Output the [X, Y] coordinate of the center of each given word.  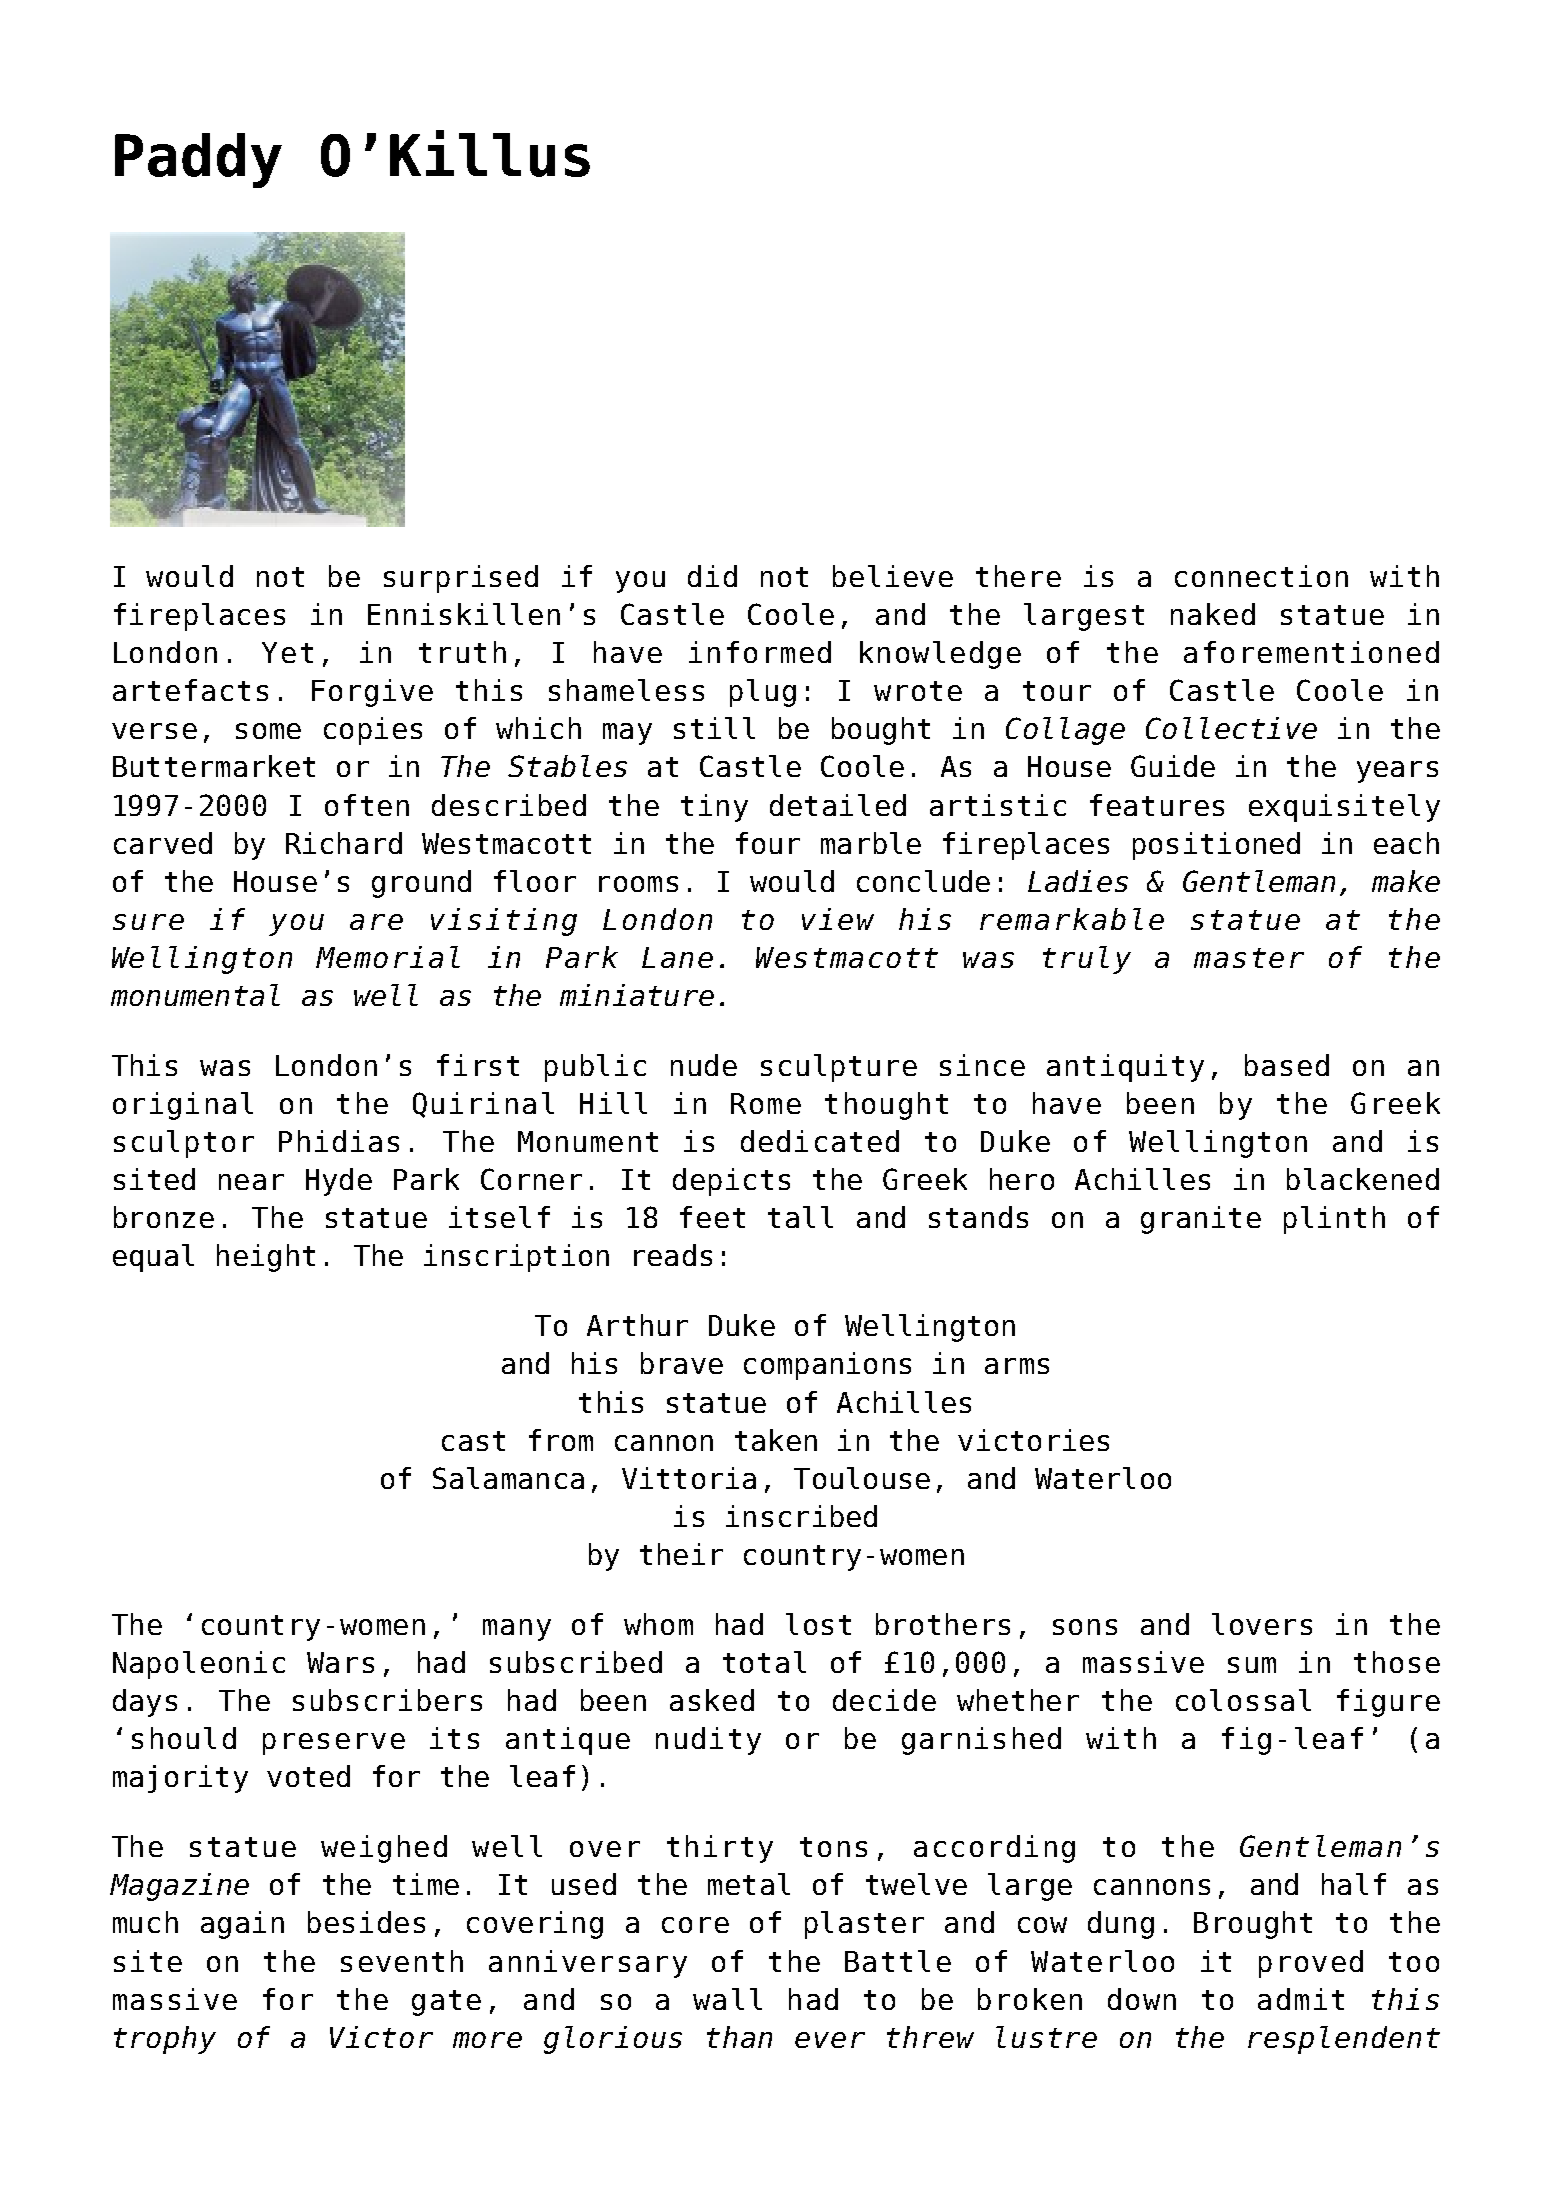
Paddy [198, 160]
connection [1261, 576]
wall [727, 1999]
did [712, 576]
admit [1301, 1999]
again [242, 1925]
